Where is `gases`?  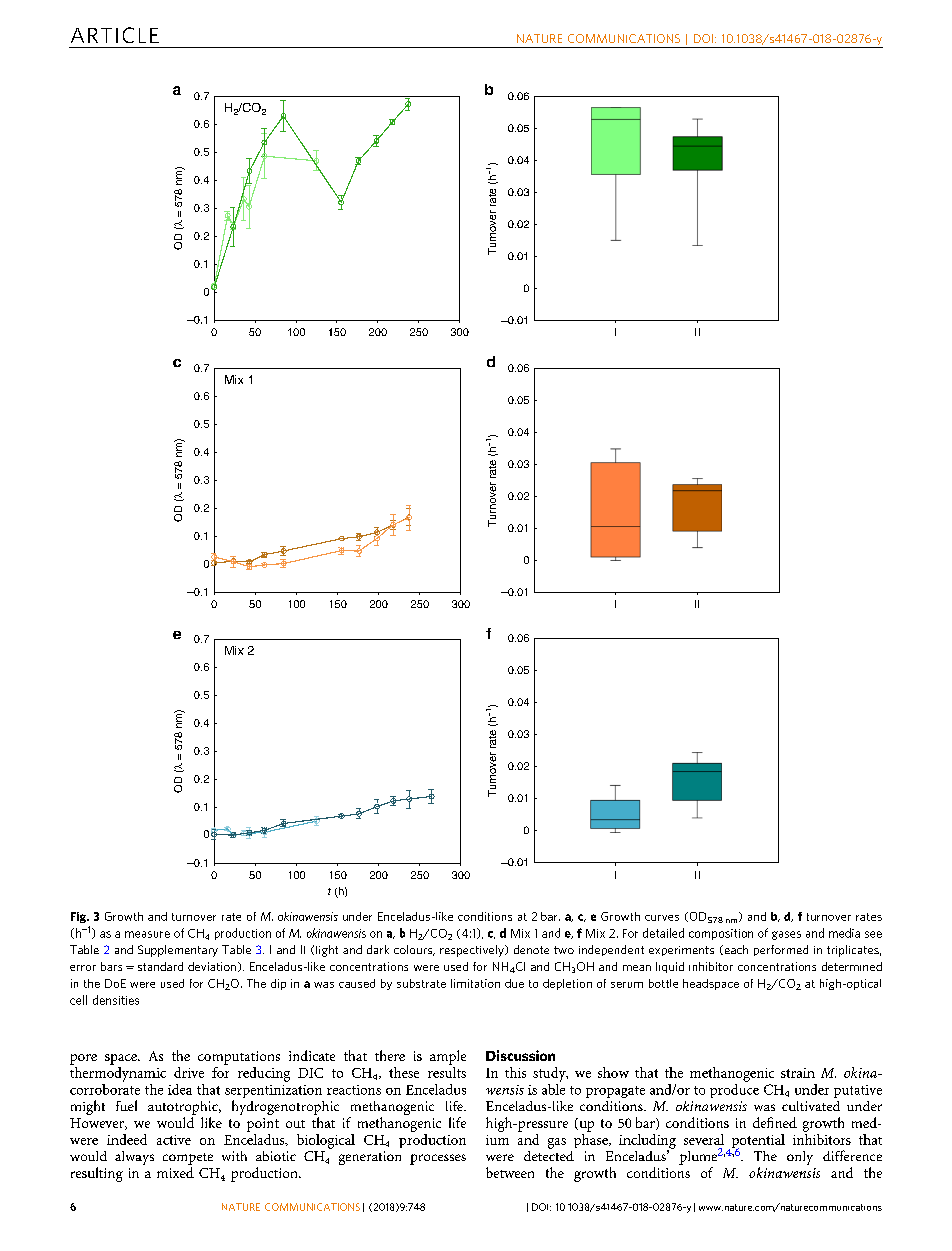 gases is located at coordinates (786, 935).
